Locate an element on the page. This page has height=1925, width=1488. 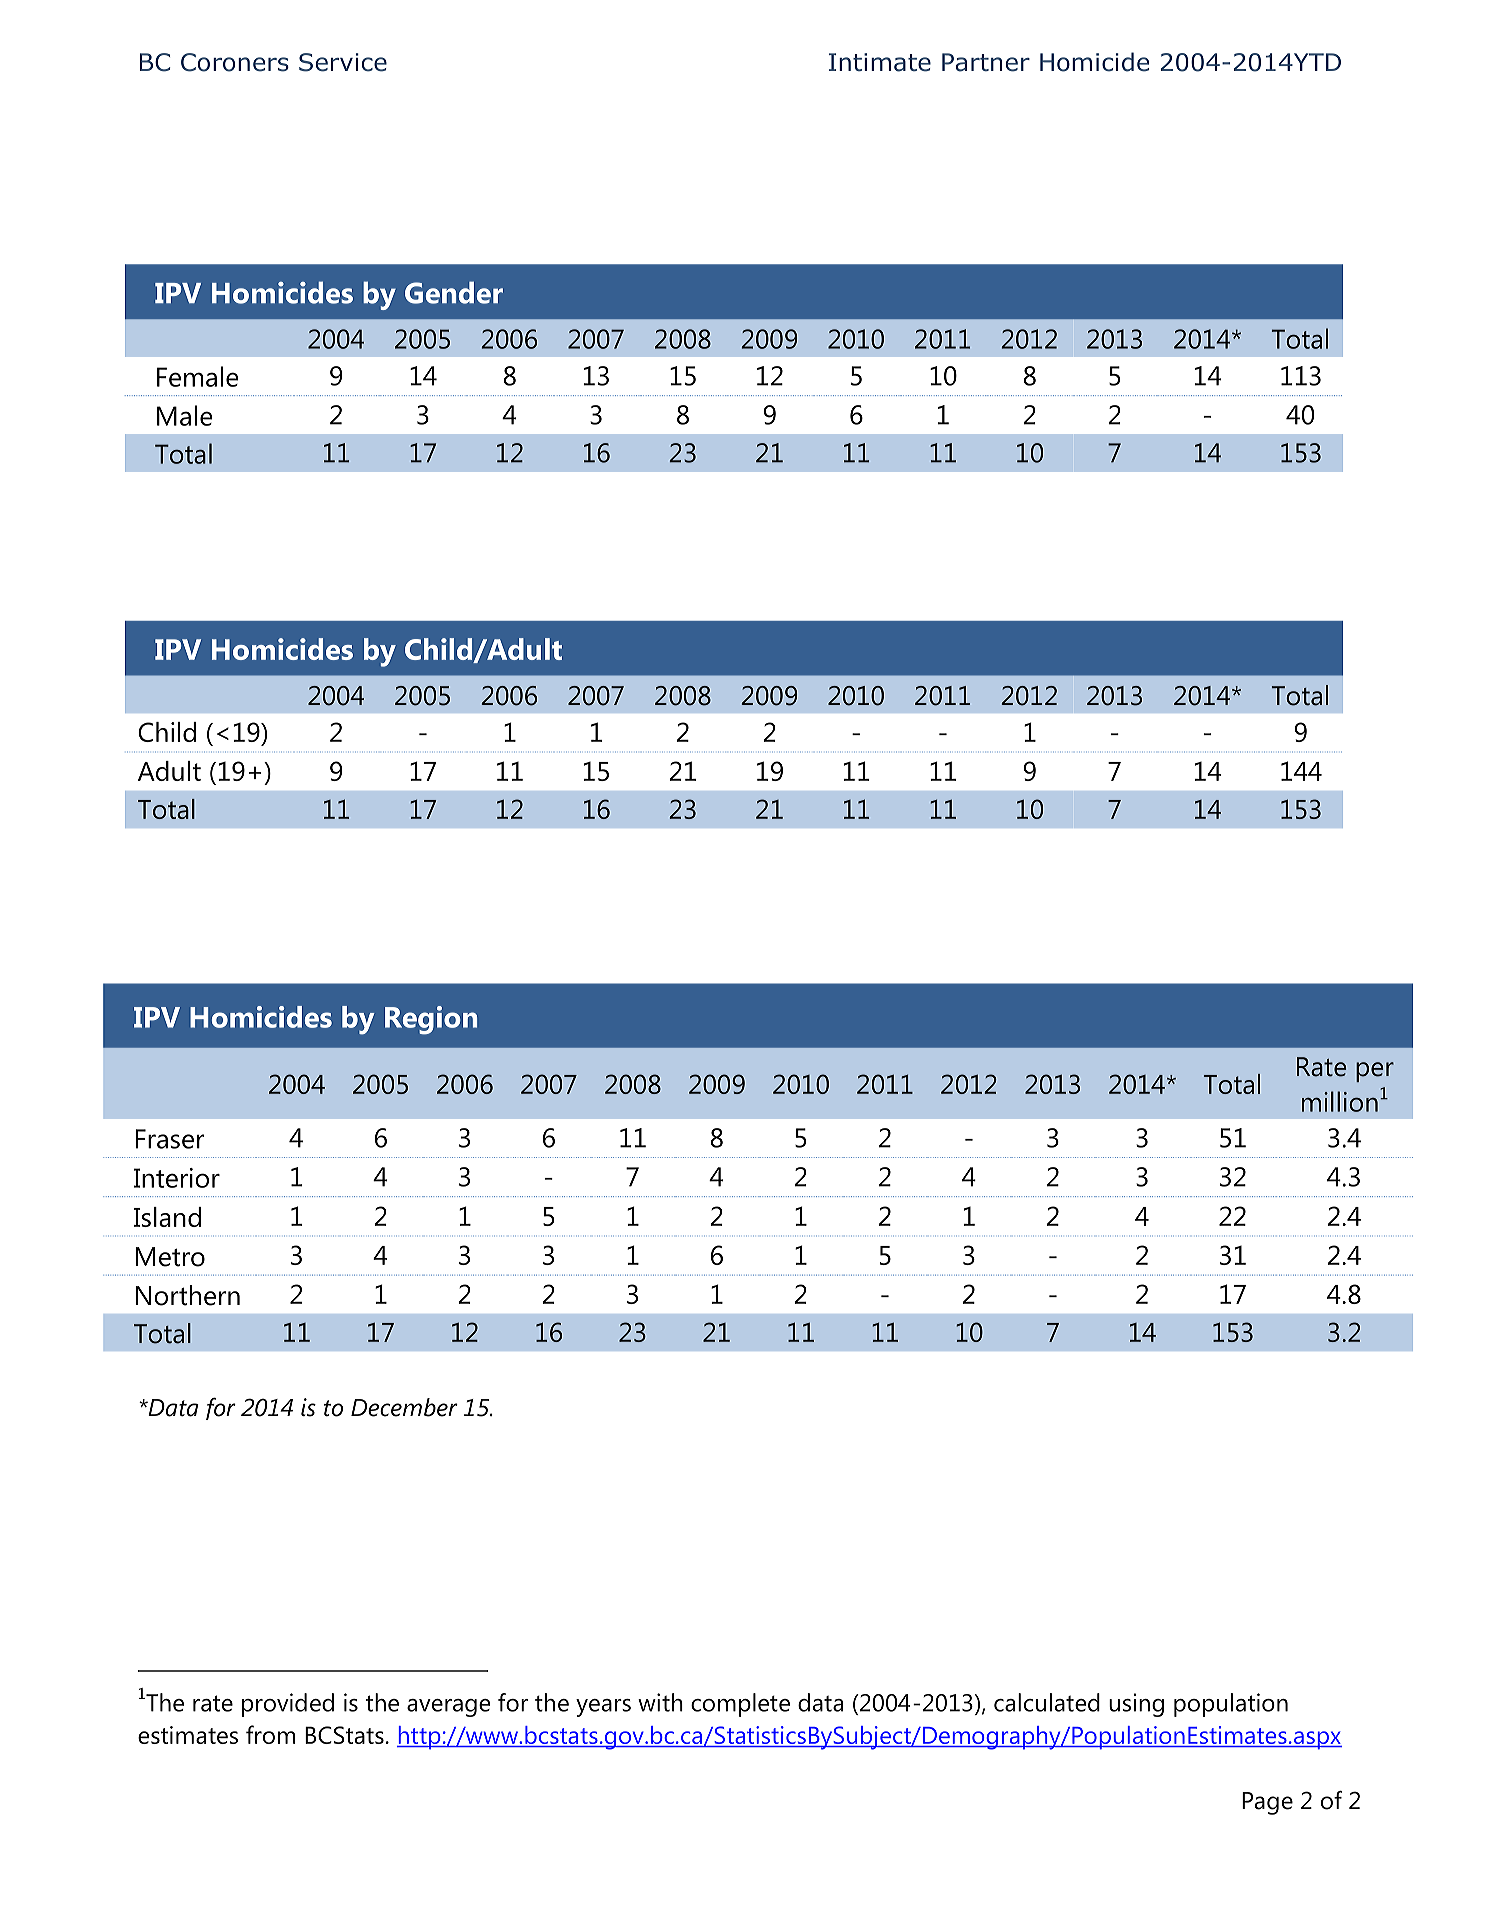
December is located at coordinates (404, 1407).
